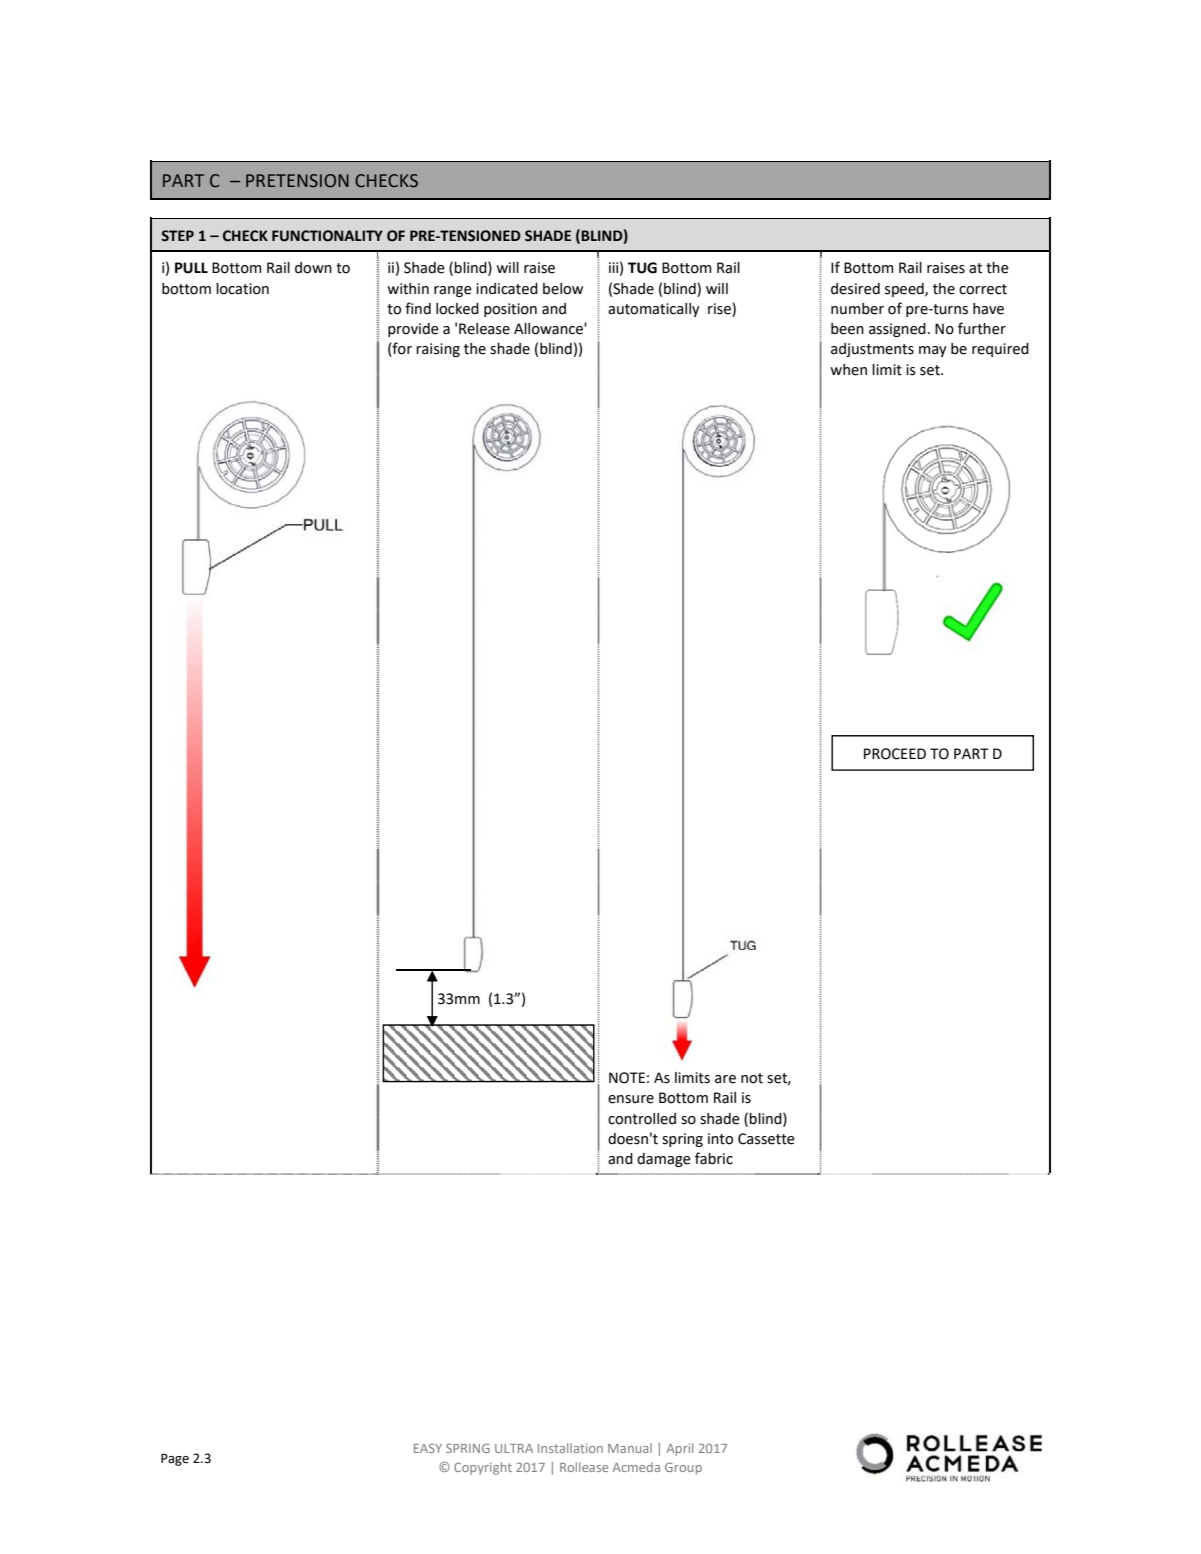 The height and width of the image is (1554, 1201). Describe the element at coordinates (642, 268) in the image. I see `TUG` at that location.
